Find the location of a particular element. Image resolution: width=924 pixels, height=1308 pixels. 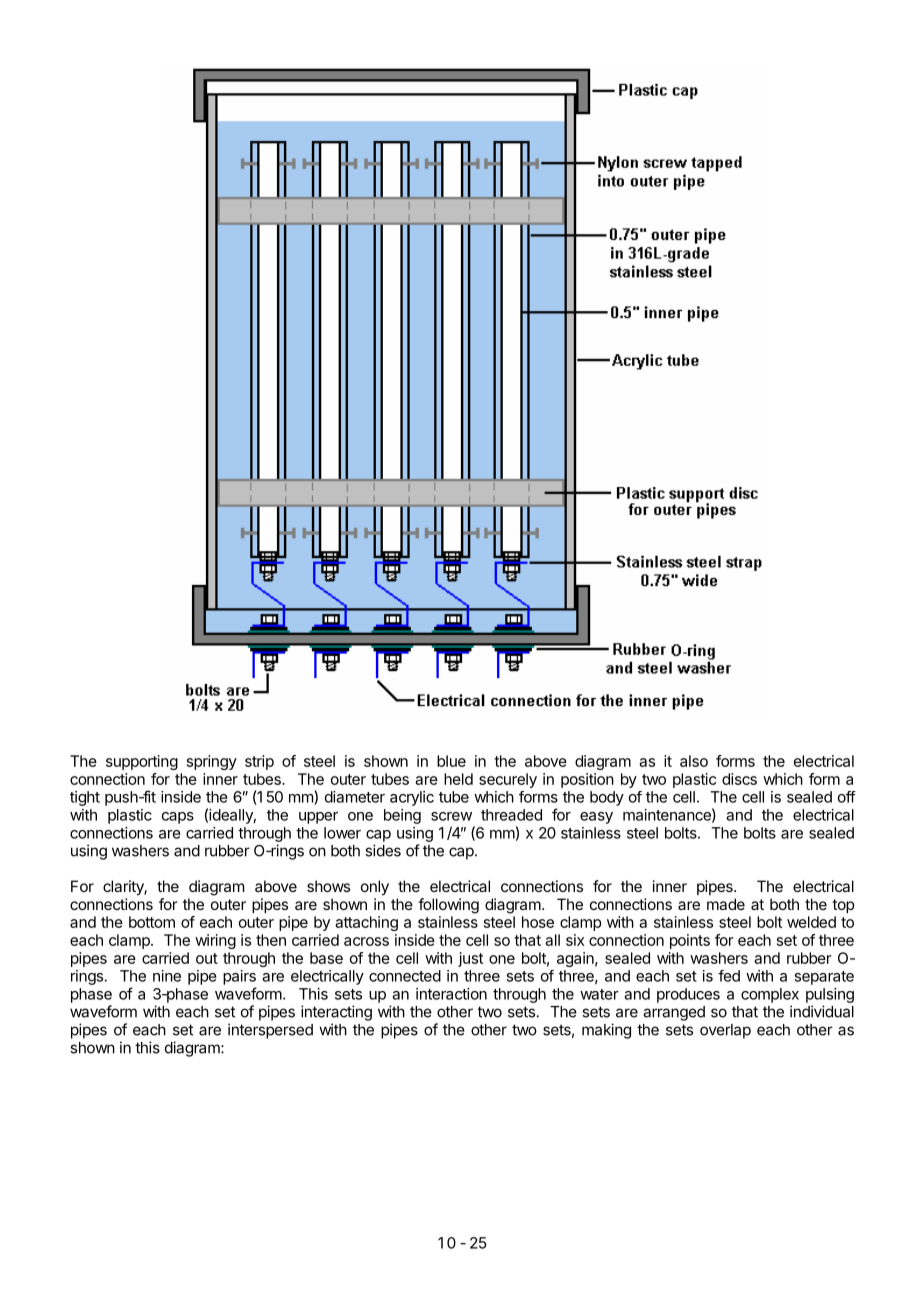

discs is located at coordinates (739, 779).
